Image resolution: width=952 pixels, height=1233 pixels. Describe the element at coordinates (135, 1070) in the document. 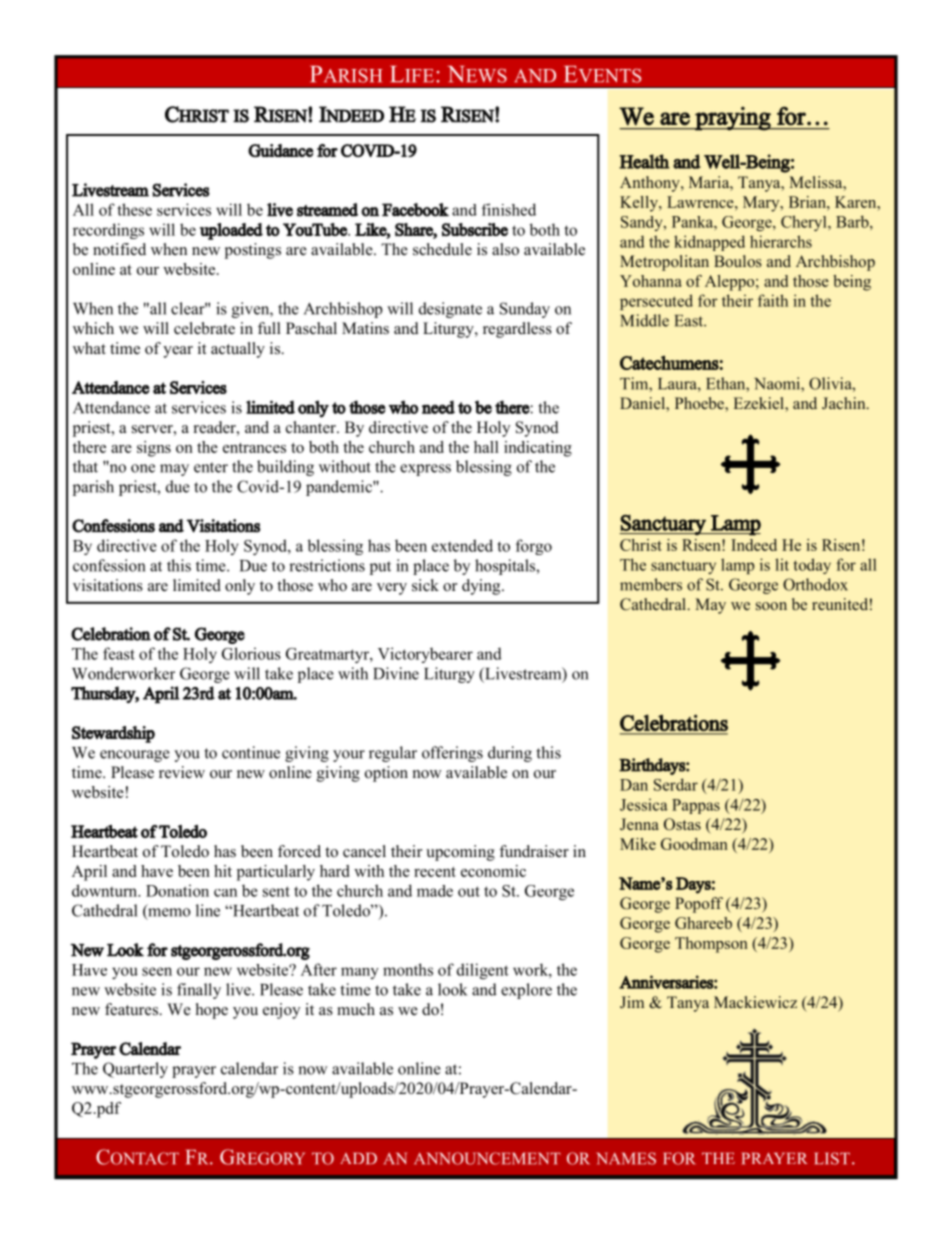

I see `Quarterly` at that location.
